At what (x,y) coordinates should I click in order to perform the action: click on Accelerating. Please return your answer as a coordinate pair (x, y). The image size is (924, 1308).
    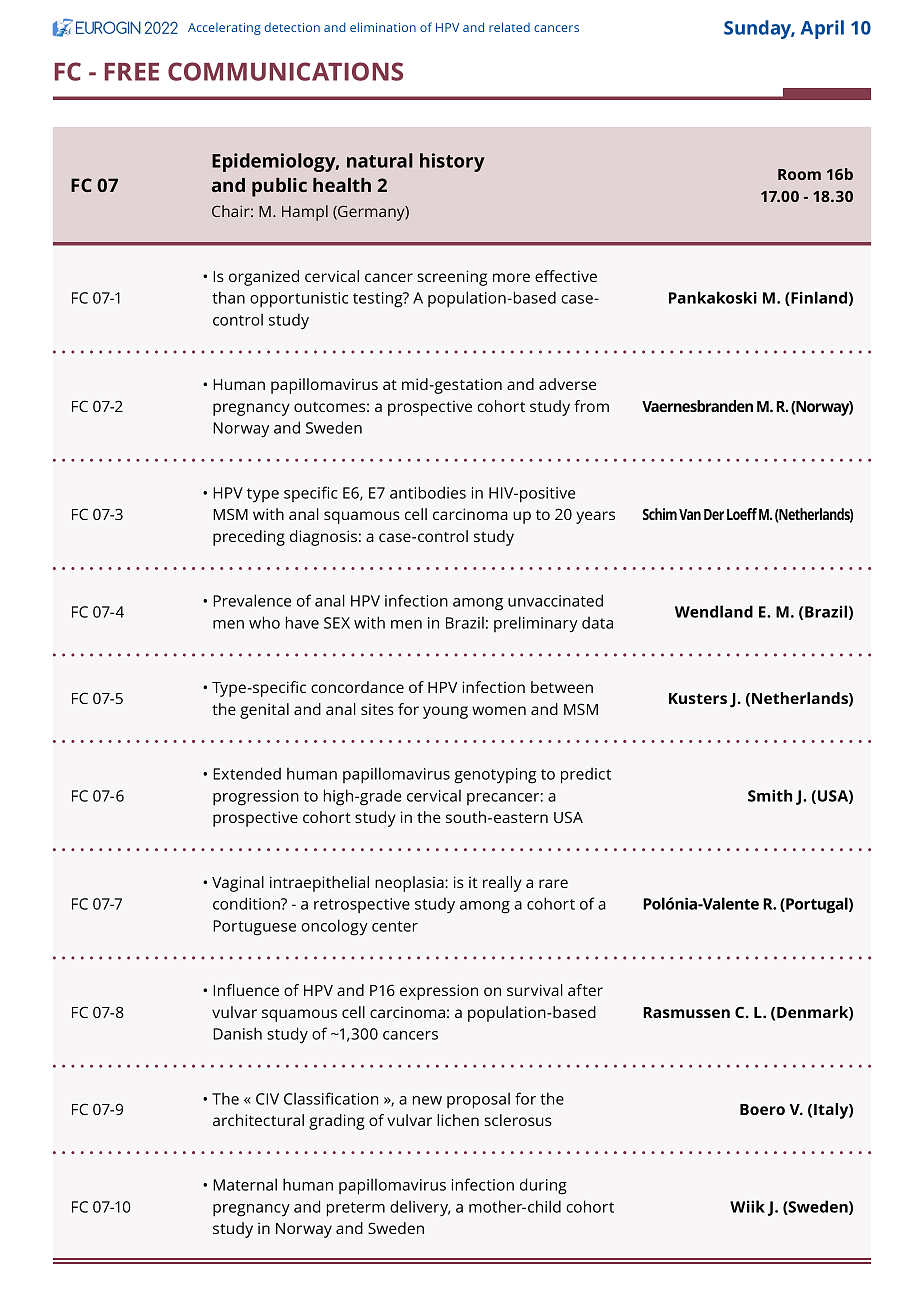
    Looking at the image, I should click on (224, 29).
